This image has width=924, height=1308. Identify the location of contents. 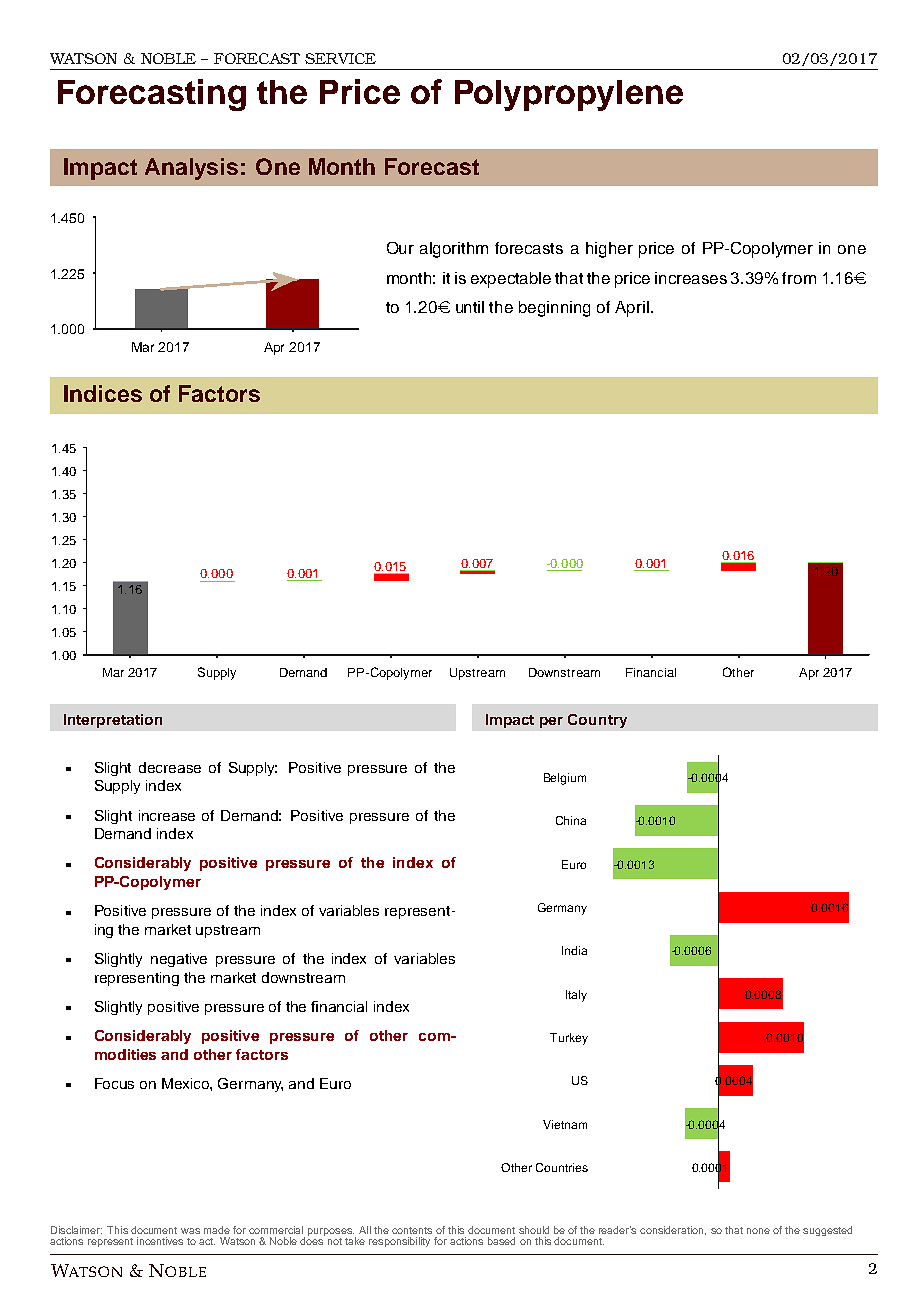
(412, 1230).
